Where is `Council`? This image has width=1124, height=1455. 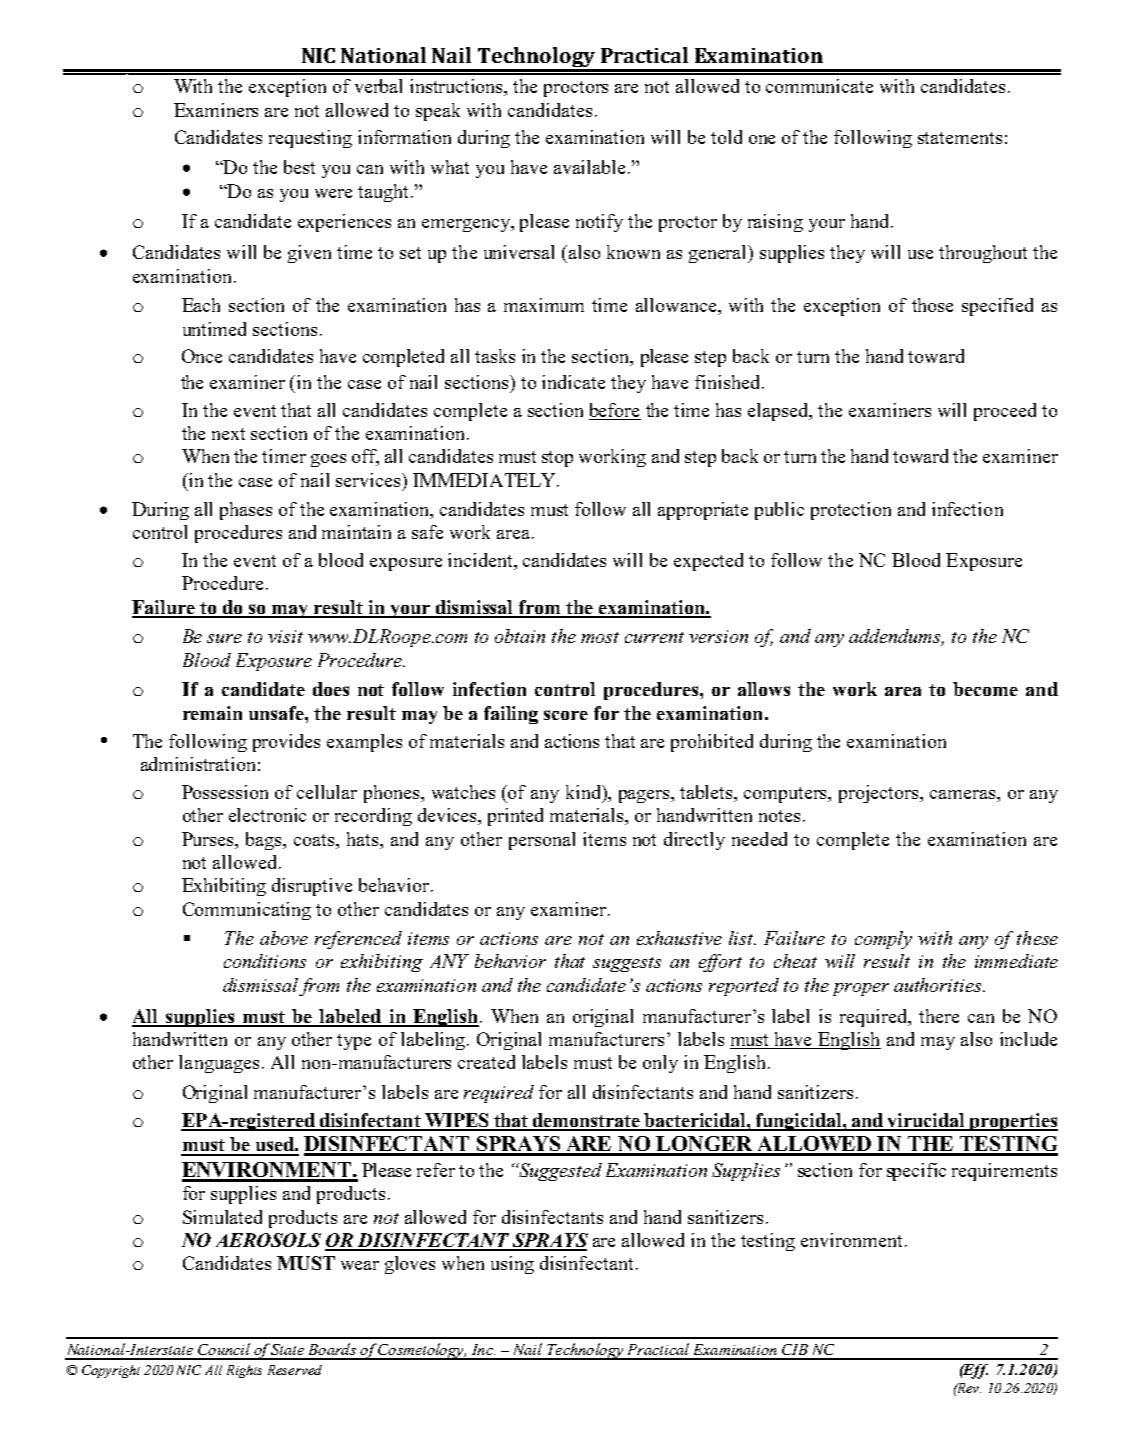
Council is located at coordinates (224, 1349).
